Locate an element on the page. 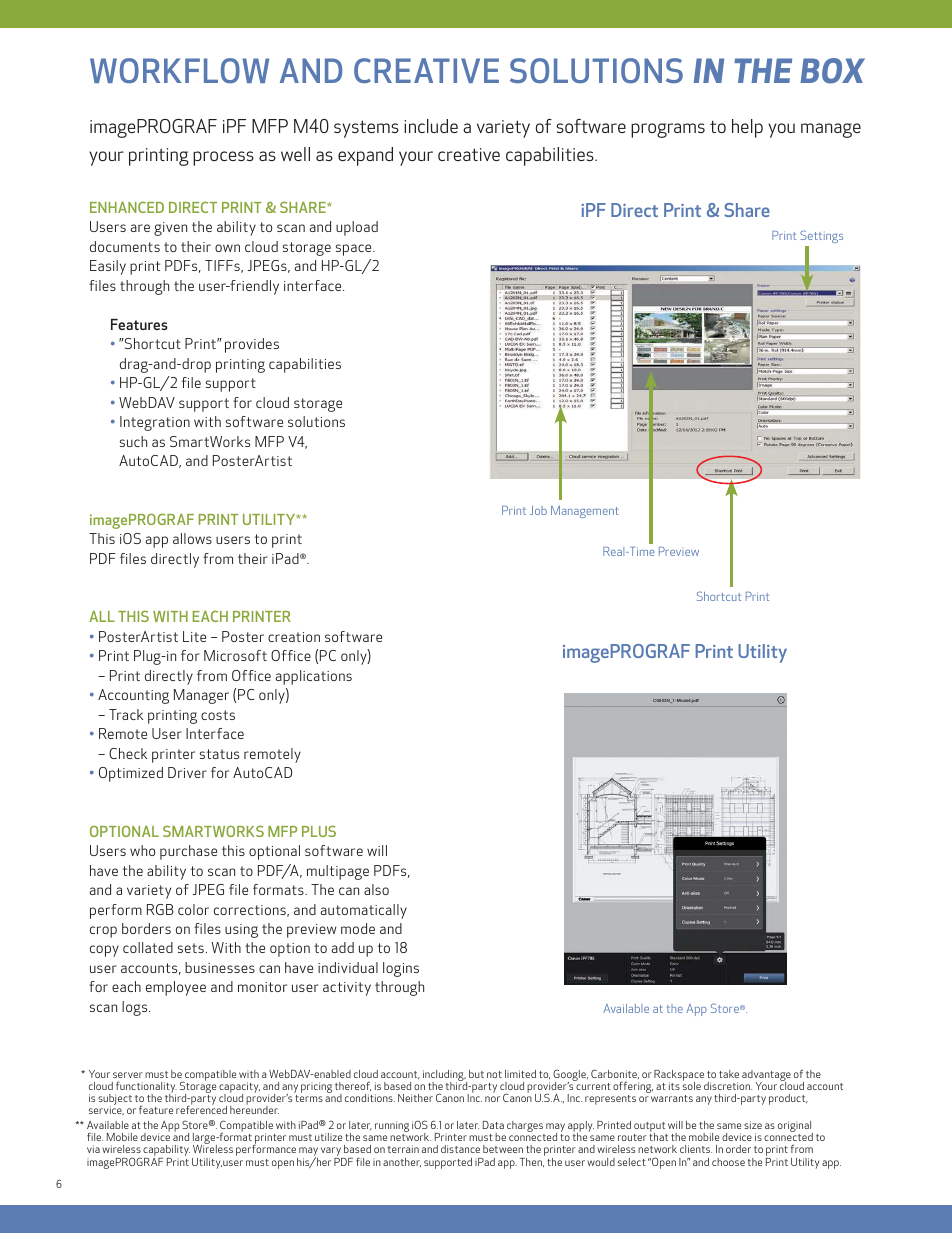 Image resolution: width=952 pixels, height=1233 pixels. referenced is located at coordinates (201, 1109).
